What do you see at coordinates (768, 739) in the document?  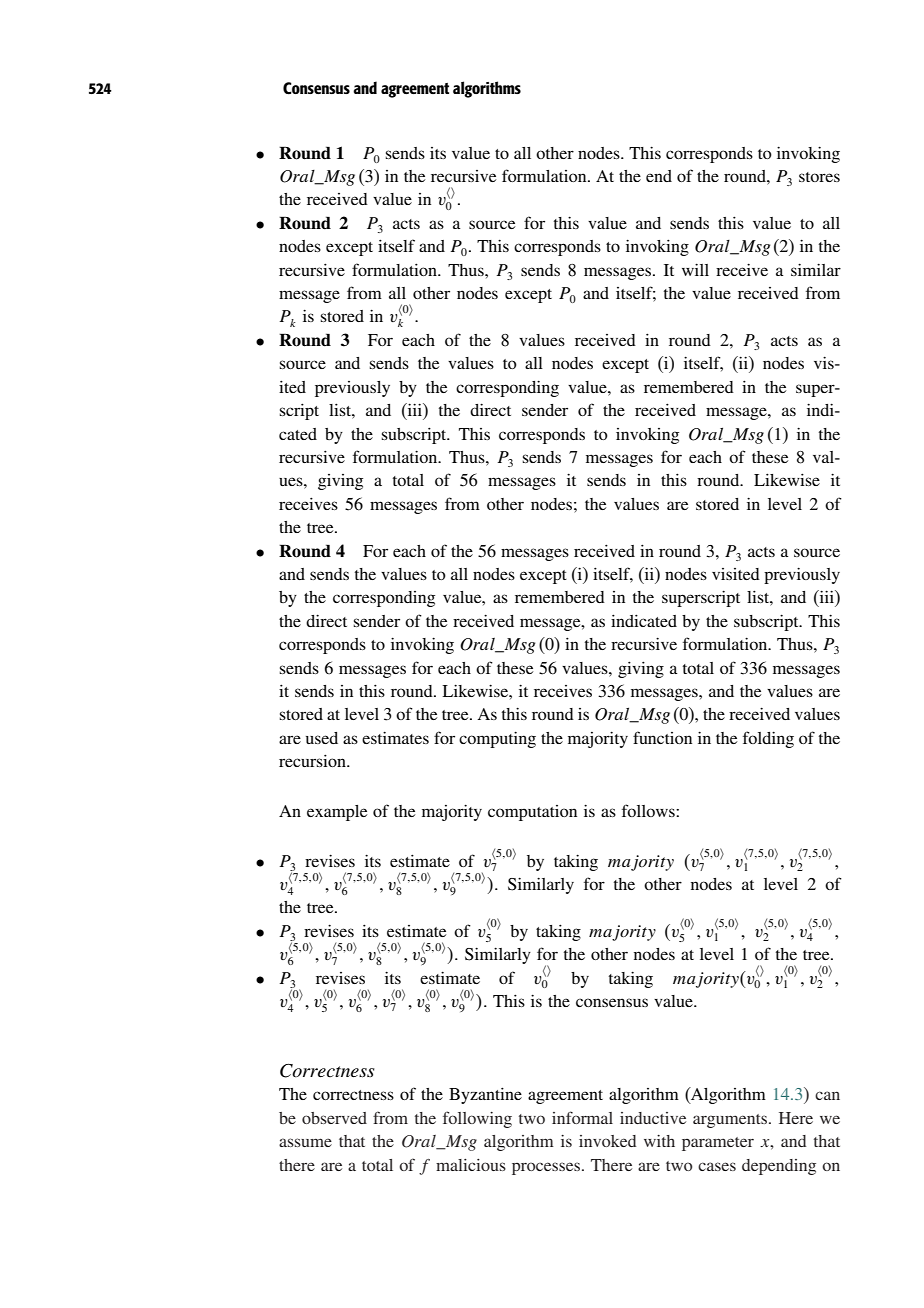 I see `folding` at bounding box center [768, 739].
